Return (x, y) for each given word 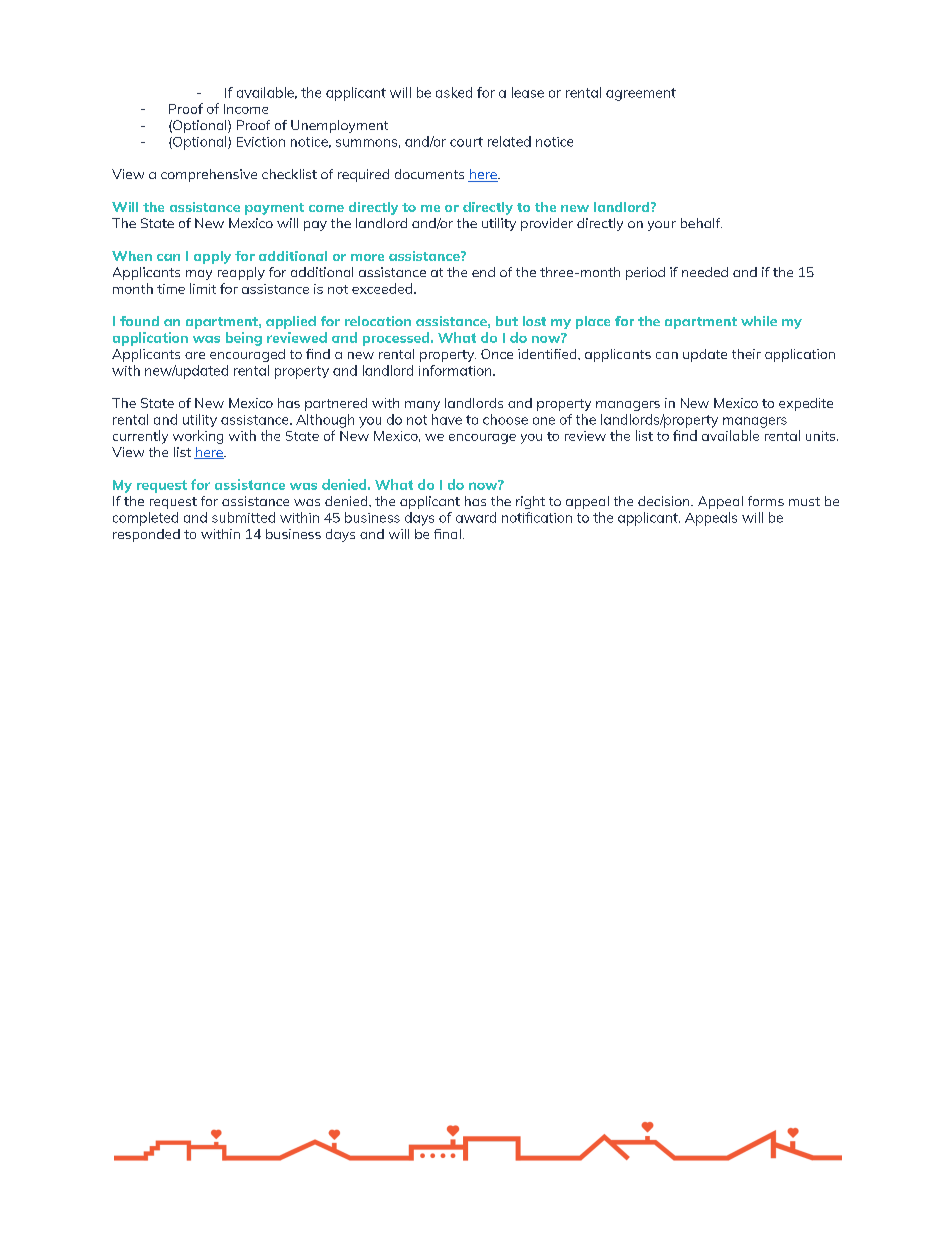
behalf (701, 223)
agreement (641, 94)
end (483, 272)
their (746, 354)
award (476, 517)
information (456, 370)
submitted (243, 517)
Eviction (261, 142)
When (132, 256)
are (195, 355)
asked (454, 92)
